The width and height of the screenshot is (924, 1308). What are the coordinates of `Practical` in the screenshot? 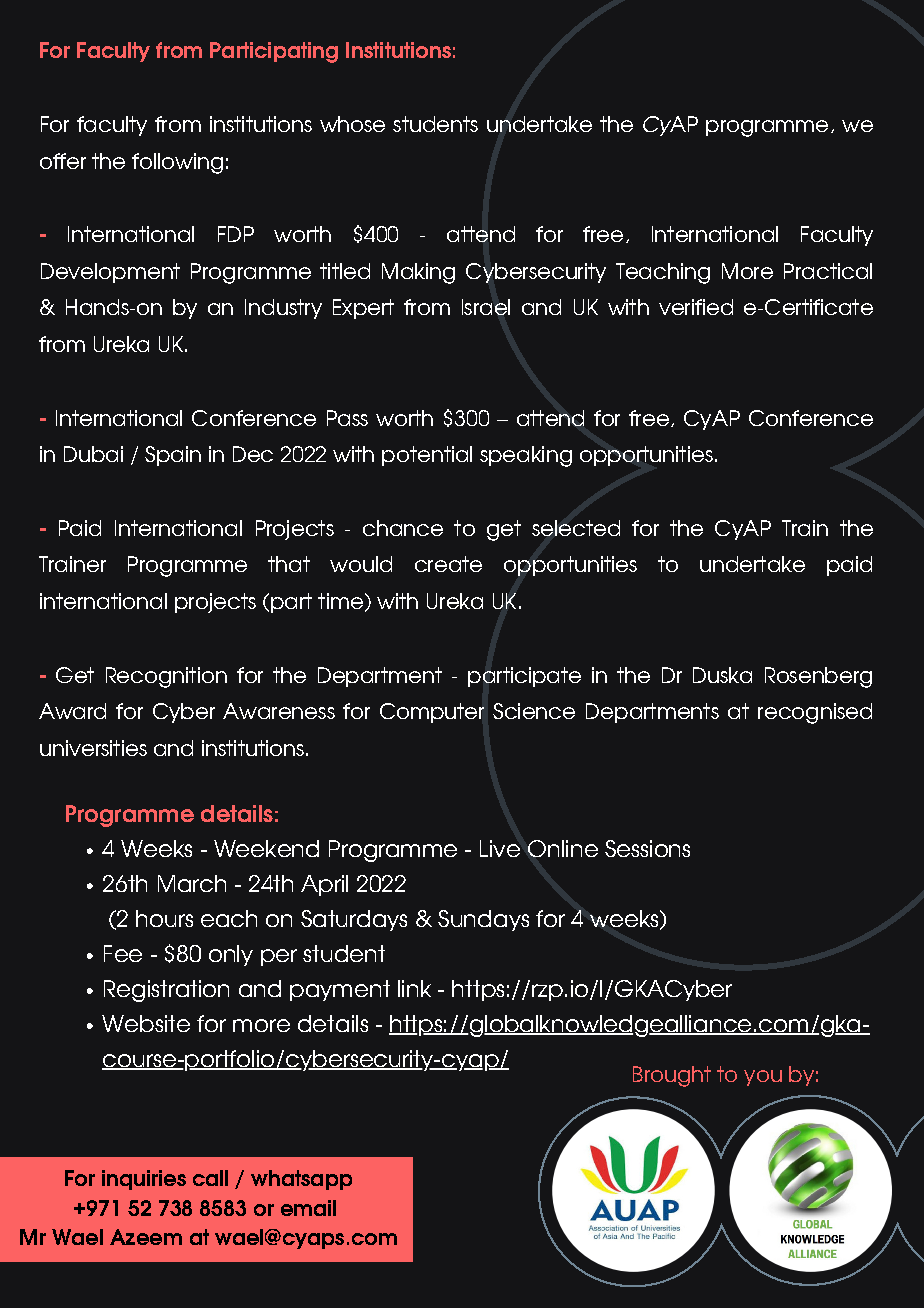 It's located at (828, 271).
